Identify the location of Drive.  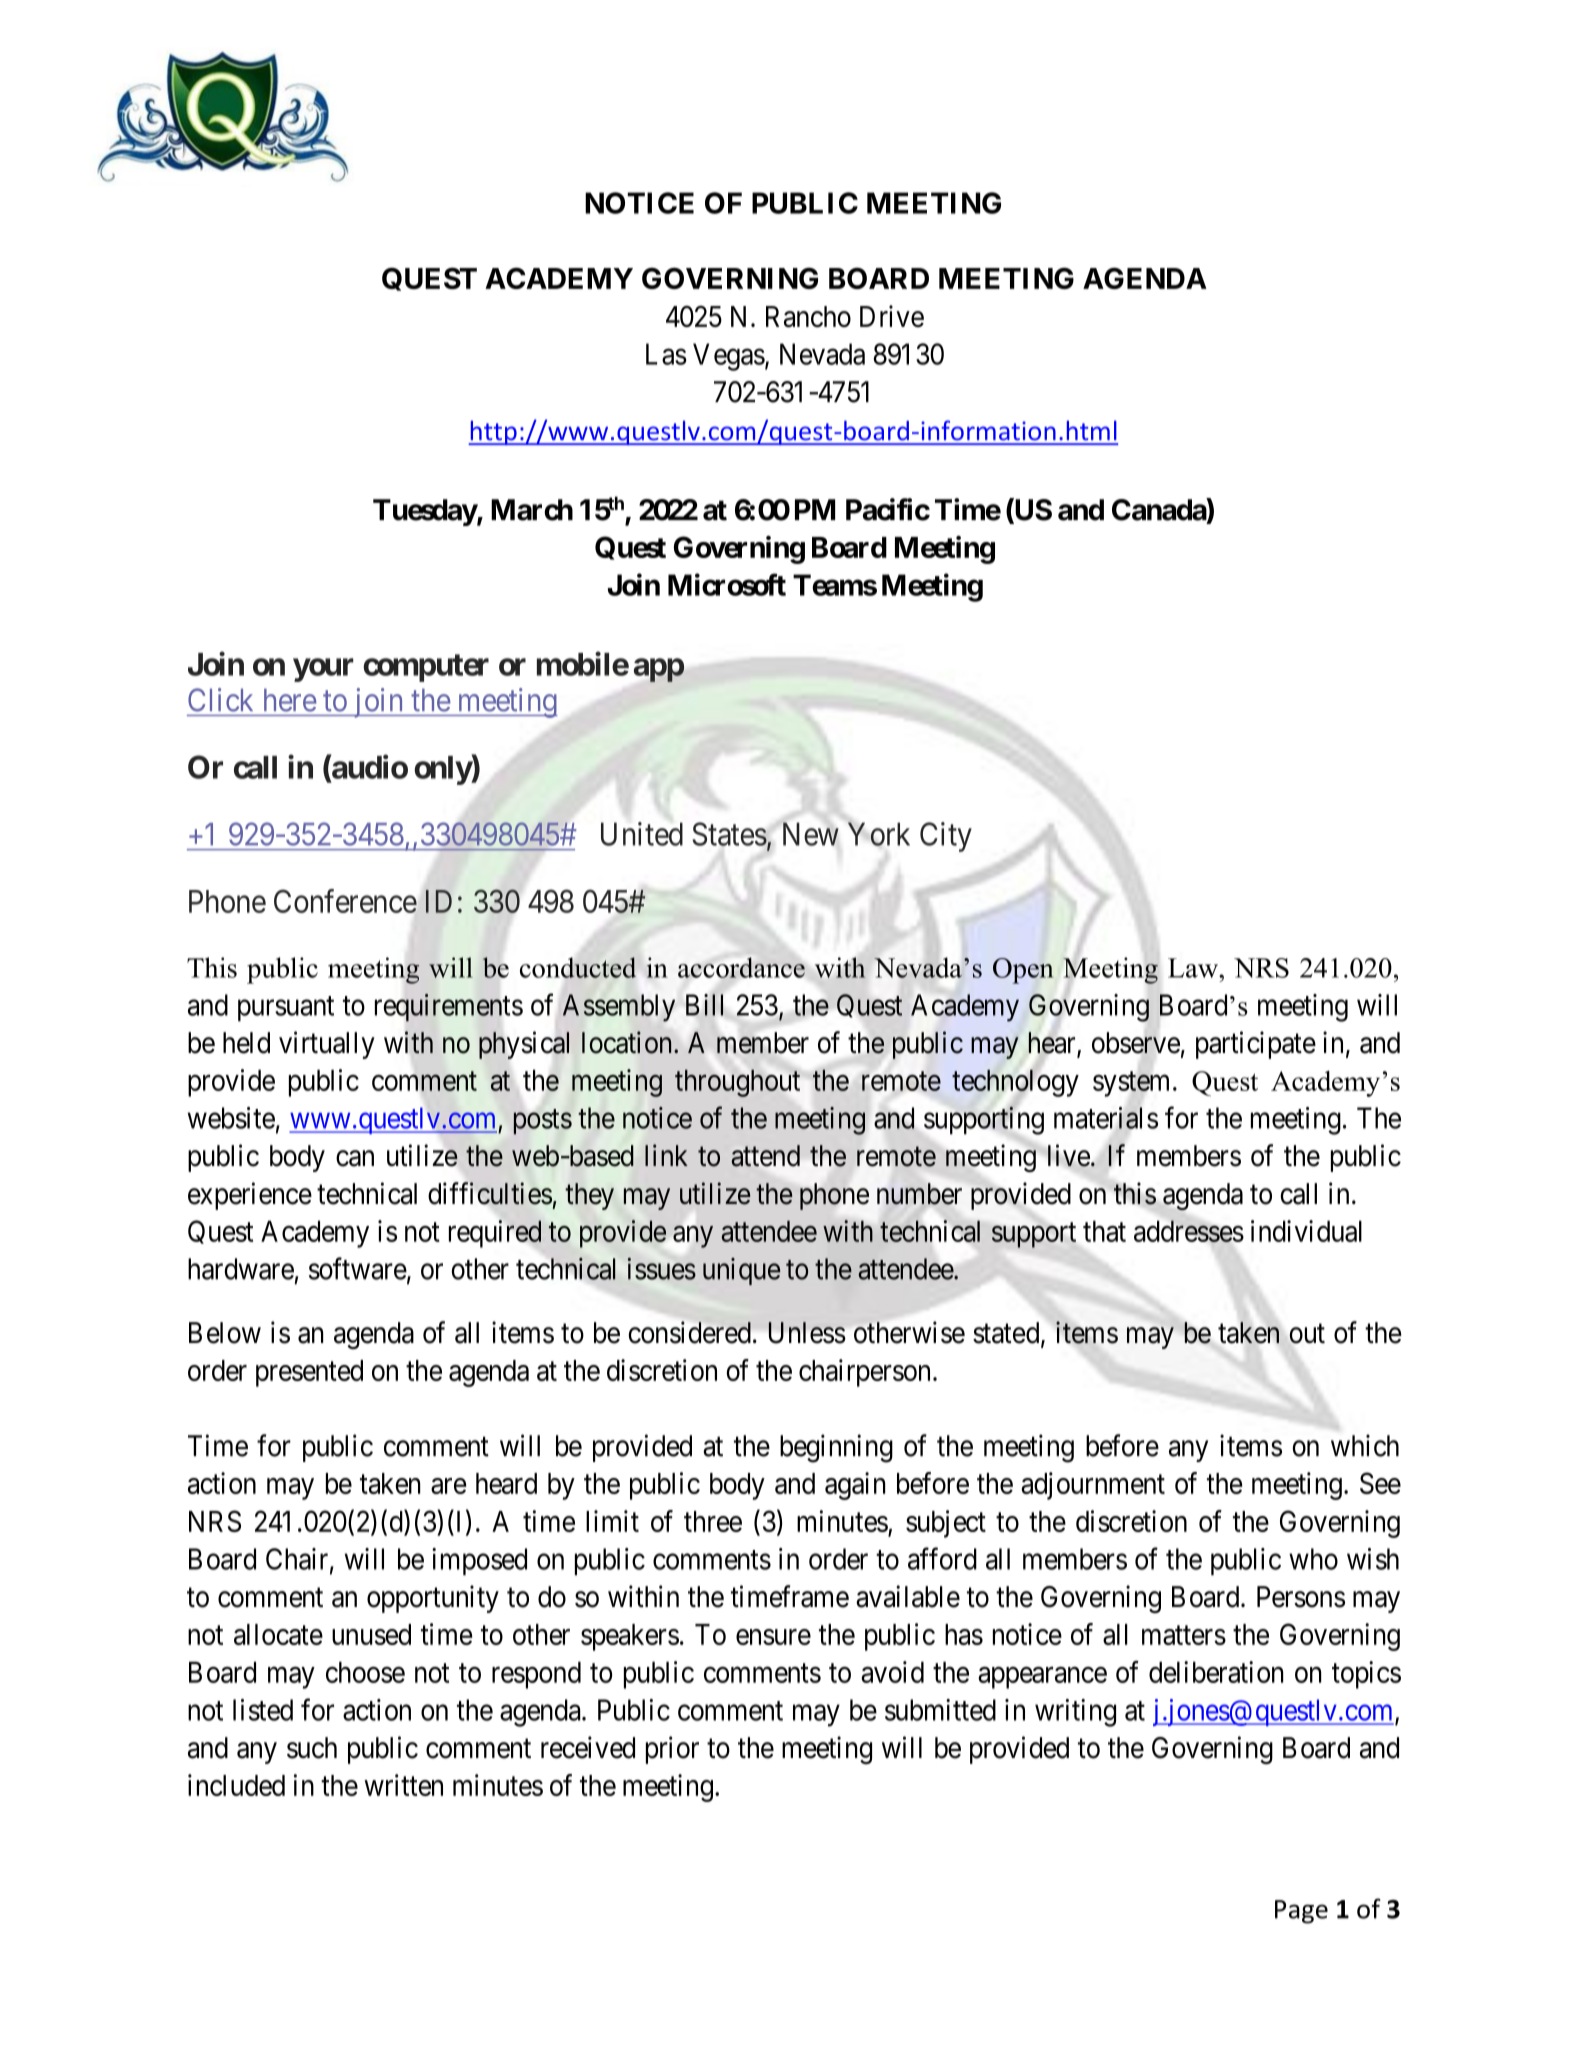
(892, 316).
